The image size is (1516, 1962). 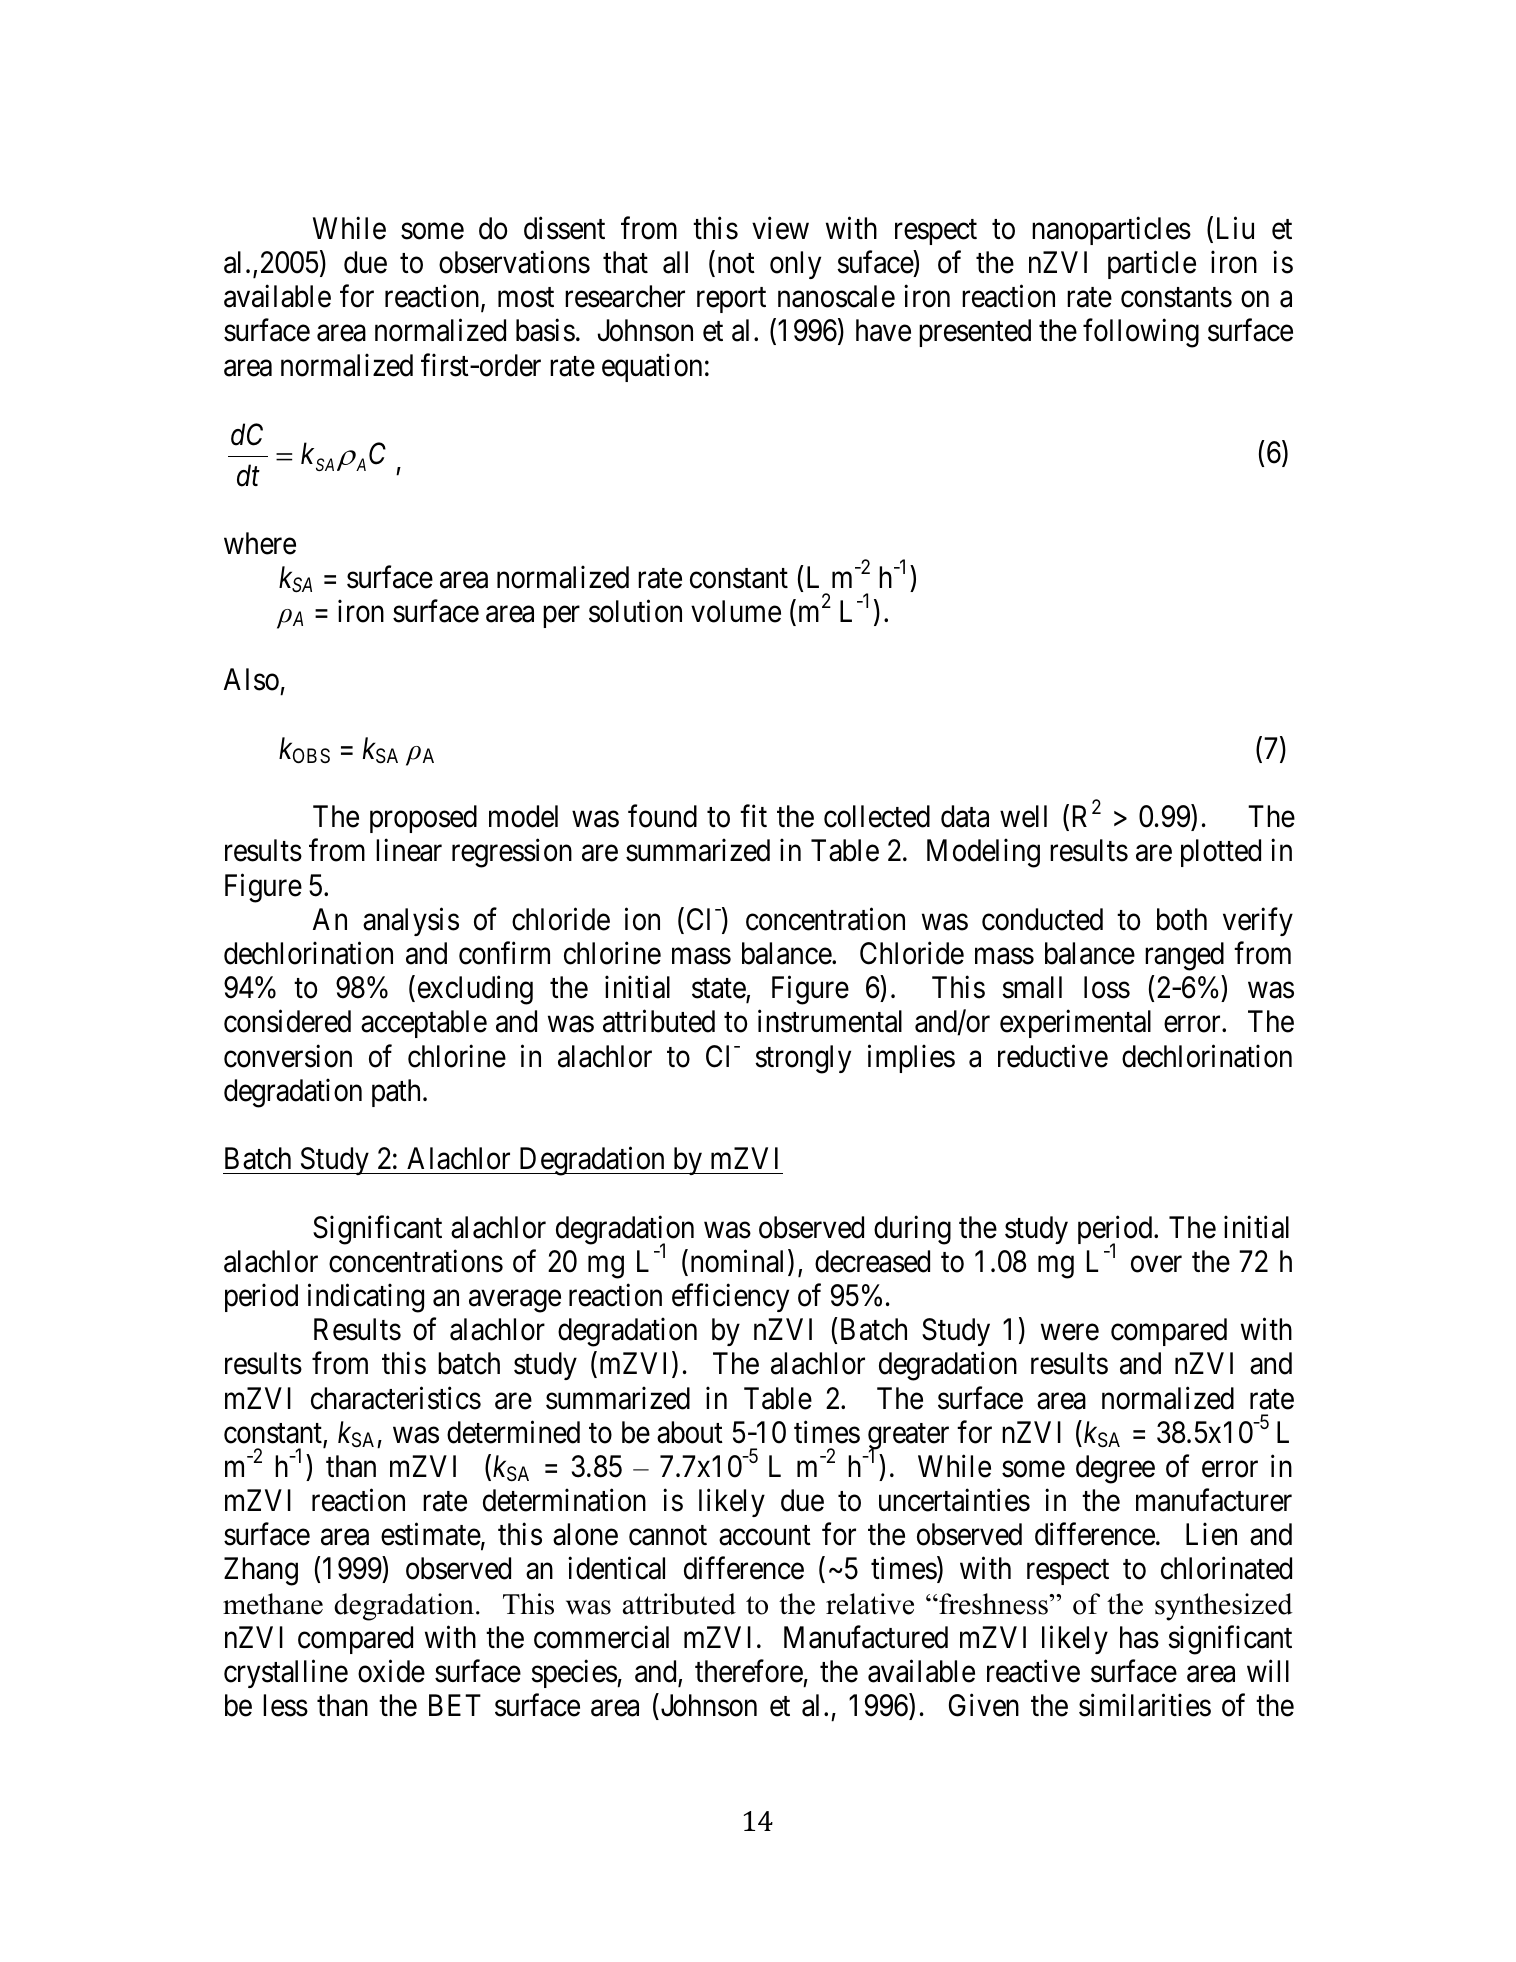 I want to click on excluding, so click(x=475, y=990).
